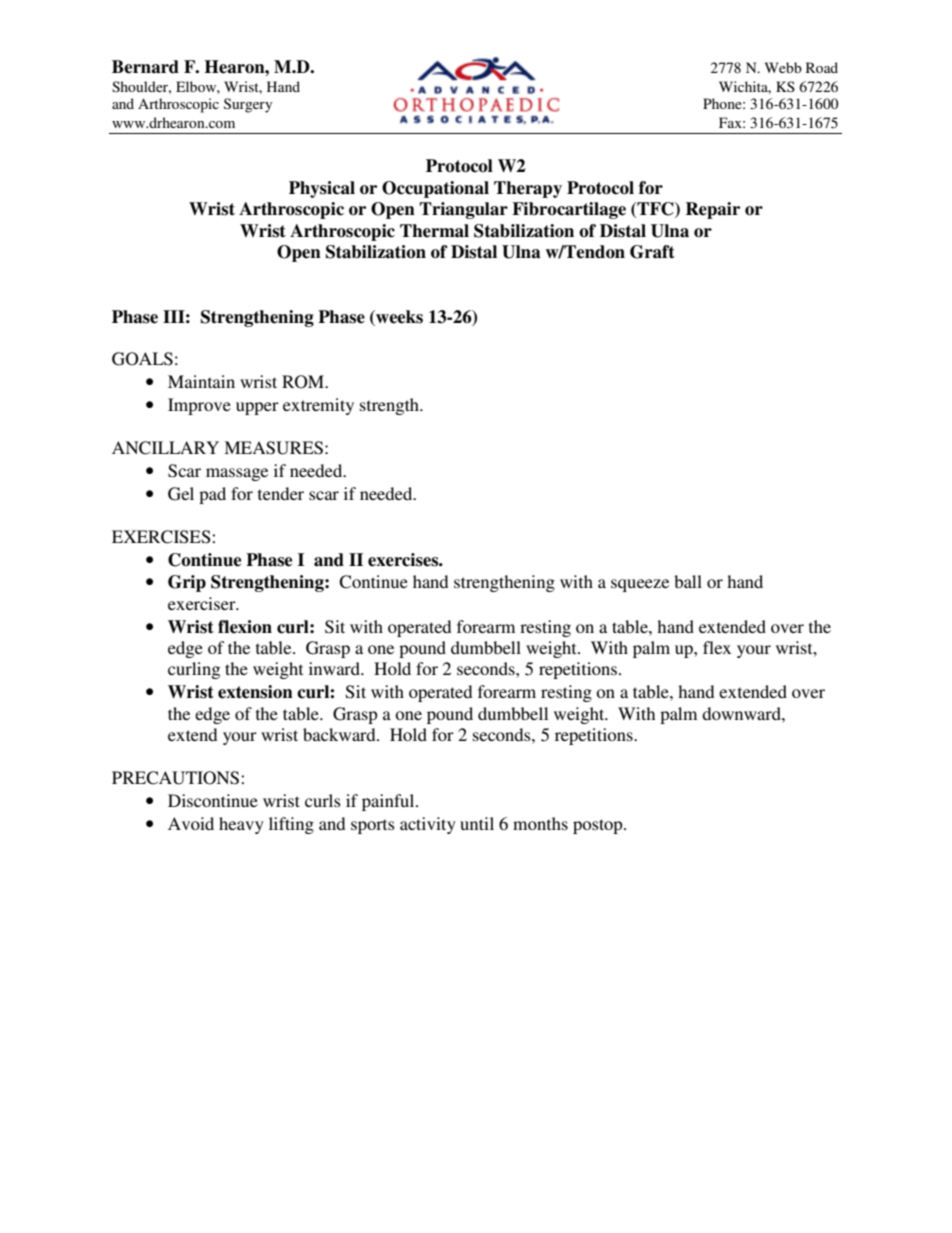 This screenshot has width=952, height=1233. I want to click on ball, so click(688, 581).
